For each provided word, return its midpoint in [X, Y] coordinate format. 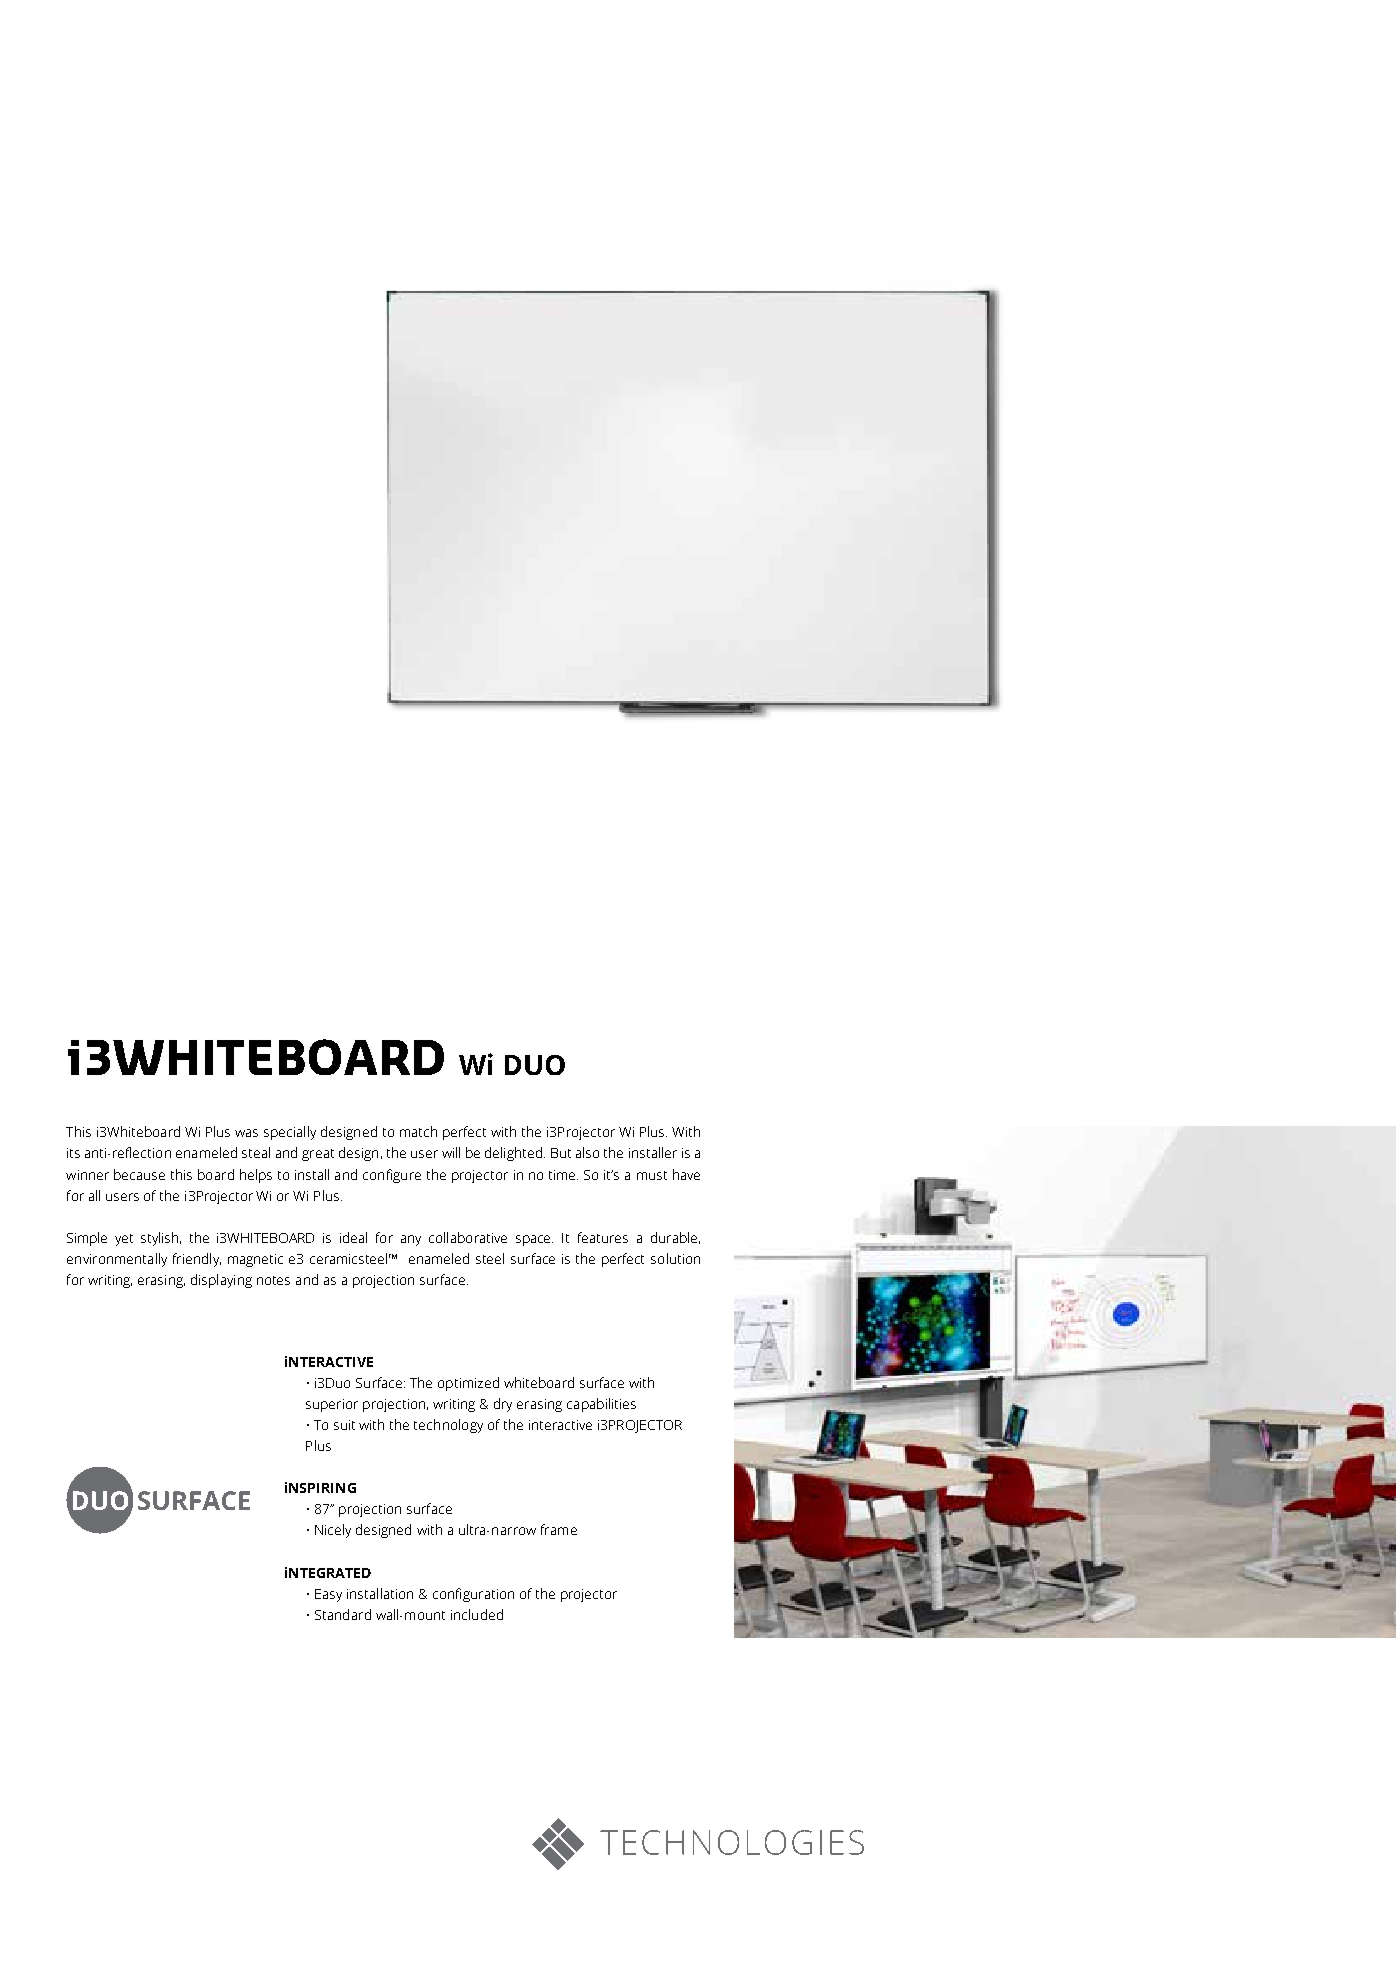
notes [273, 1280]
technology [448, 1426]
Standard [343, 1614]
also [587, 1152]
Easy [328, 1595]
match [418, 1131]
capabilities [601, 1405]
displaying [221, 1281]
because [139, 1174]
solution [675, 1258]
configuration [473, 1595]
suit [344, 1425]
